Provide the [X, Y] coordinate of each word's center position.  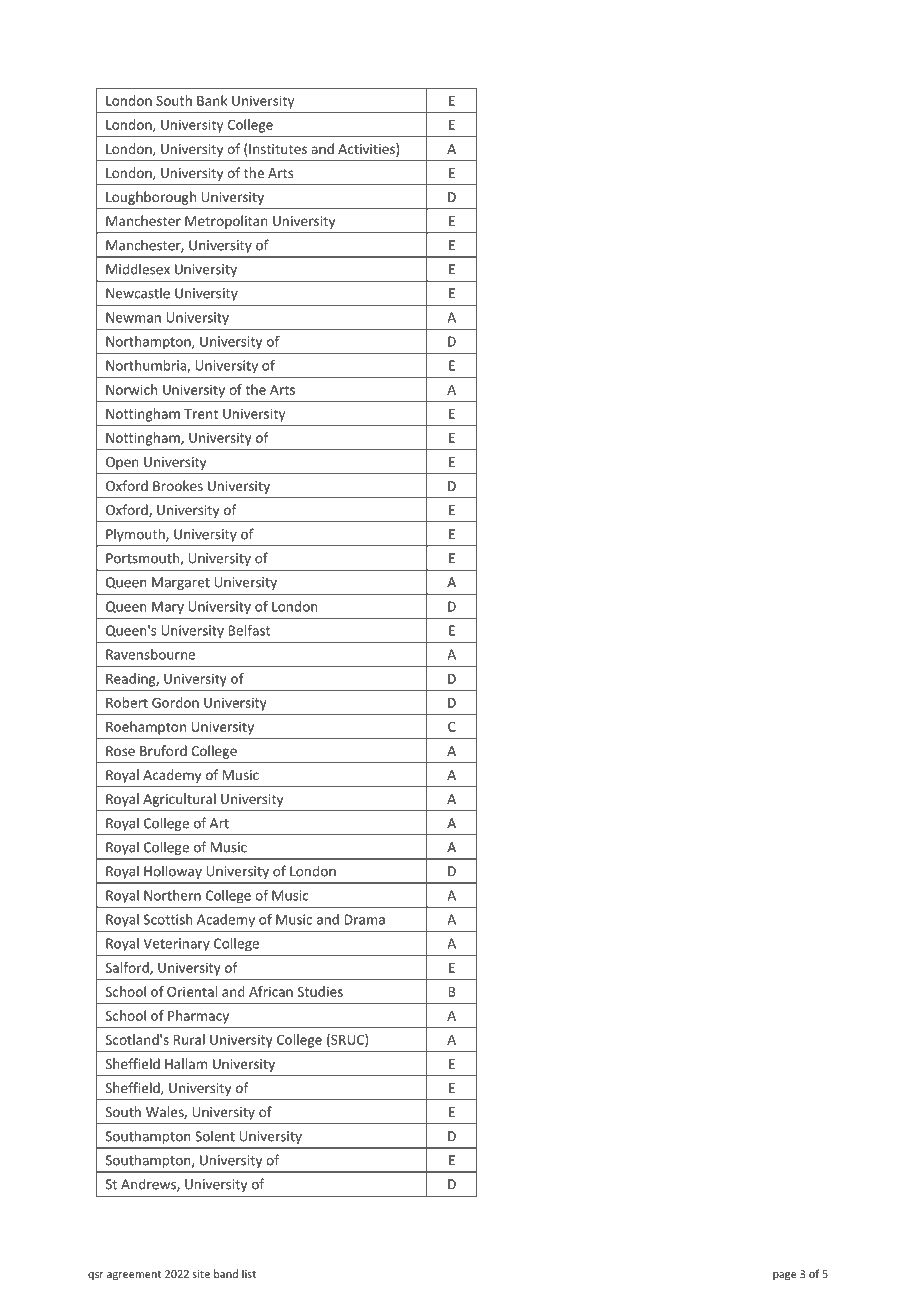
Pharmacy [198, 1017]
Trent [201, 414]
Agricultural [179, 800]
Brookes [178, 485]
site [201, 1274]
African [271, 991]
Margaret [181, 583]
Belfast [249, 630]
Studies [320, 991]
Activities [367, 149]
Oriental [192, 991]
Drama [365, 919]
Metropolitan [226, 222]
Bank [212, 100]
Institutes [278, 149]
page [785, 1276]
